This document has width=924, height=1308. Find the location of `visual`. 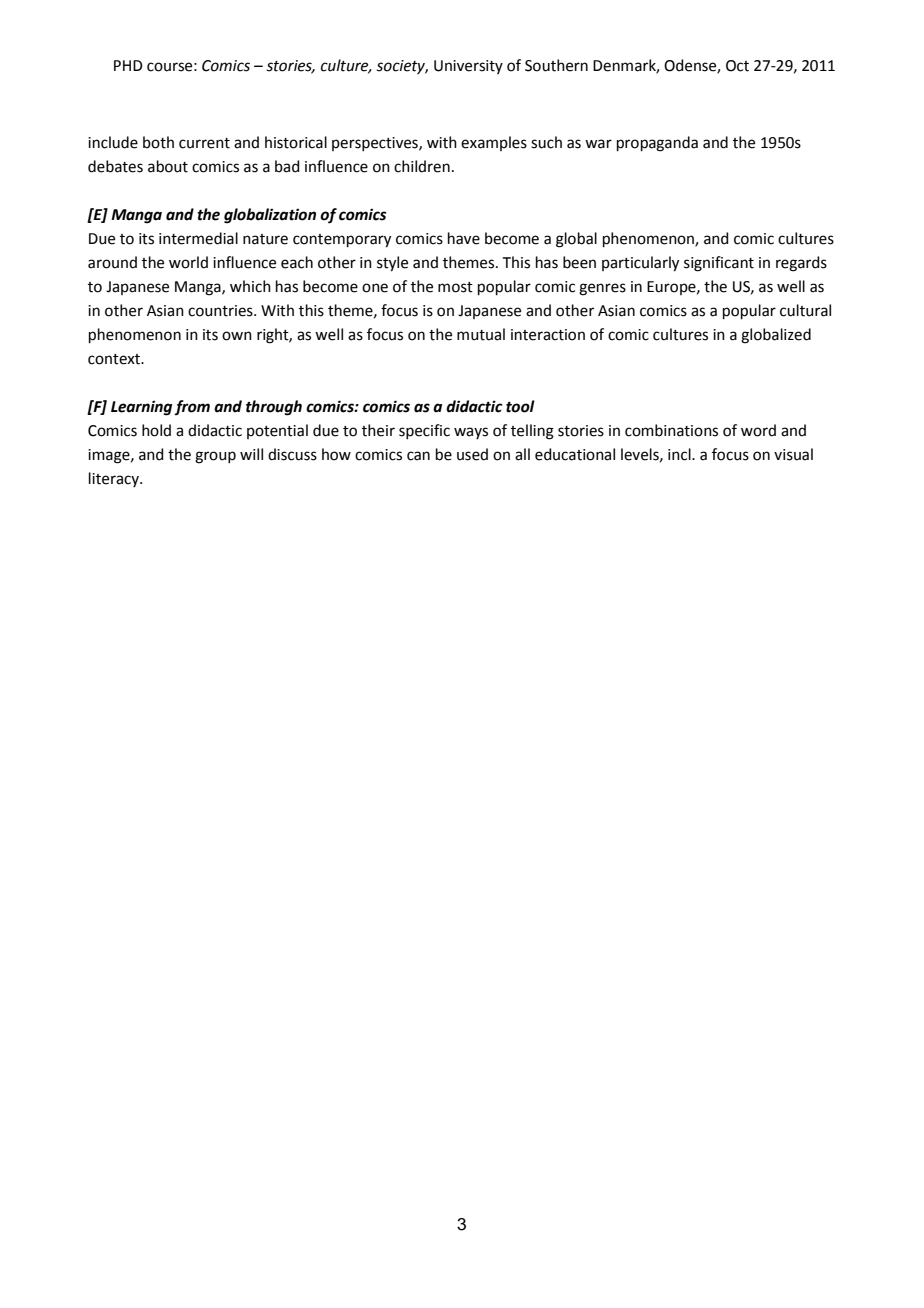

visual is located at coordinates (793, 454).
